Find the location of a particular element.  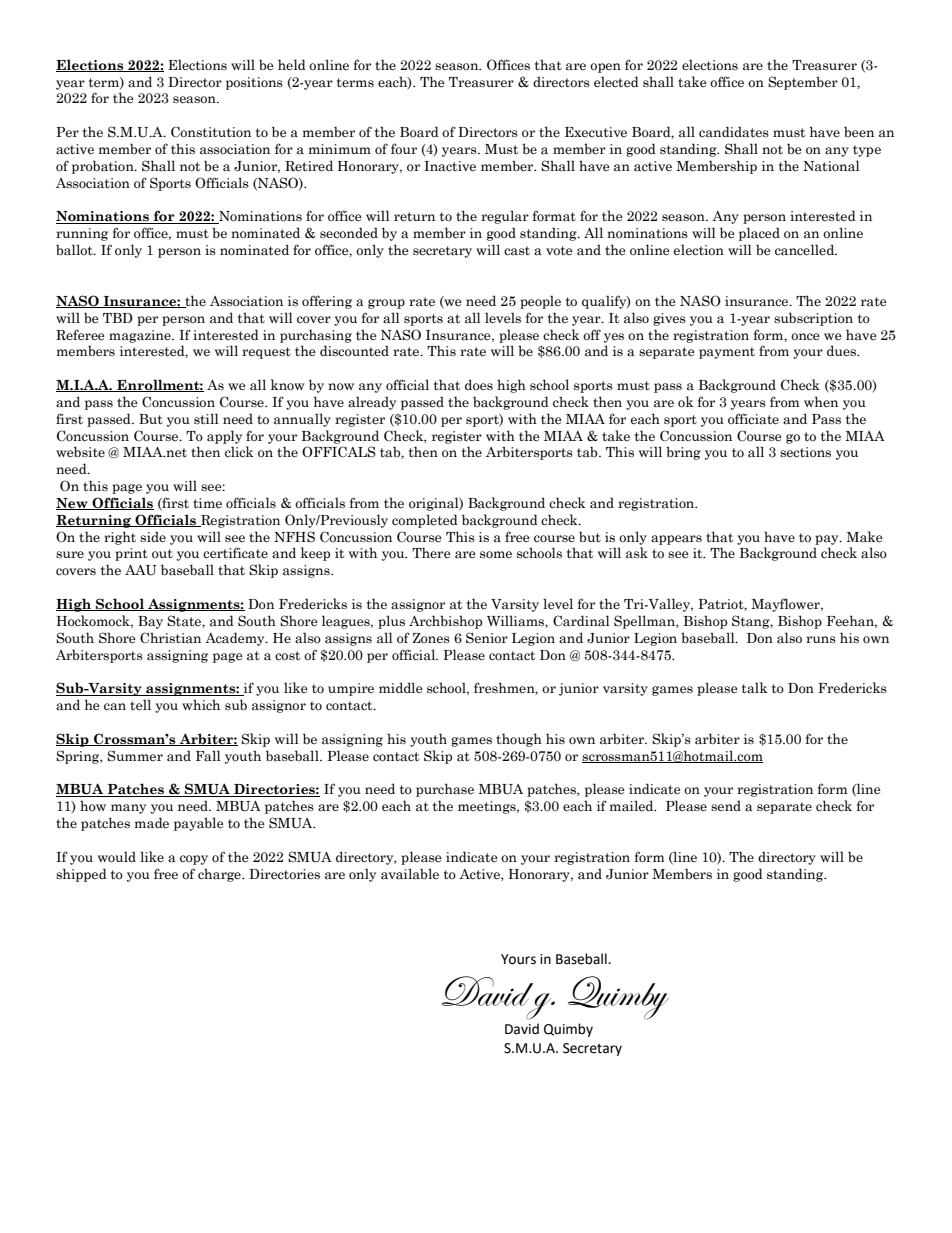

positions is located at coordinates (254, 83).
